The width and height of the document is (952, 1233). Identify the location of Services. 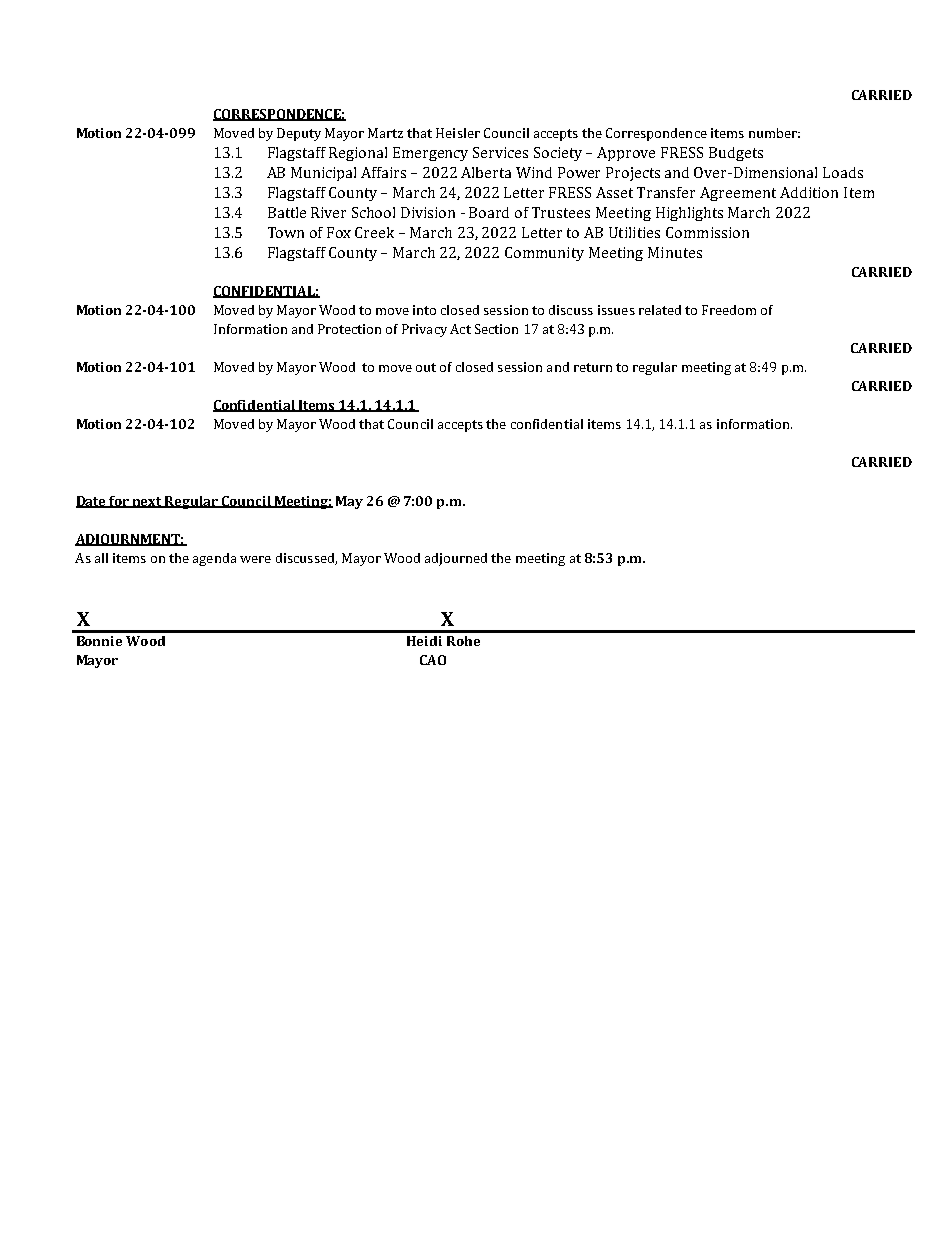
(500, 152).
